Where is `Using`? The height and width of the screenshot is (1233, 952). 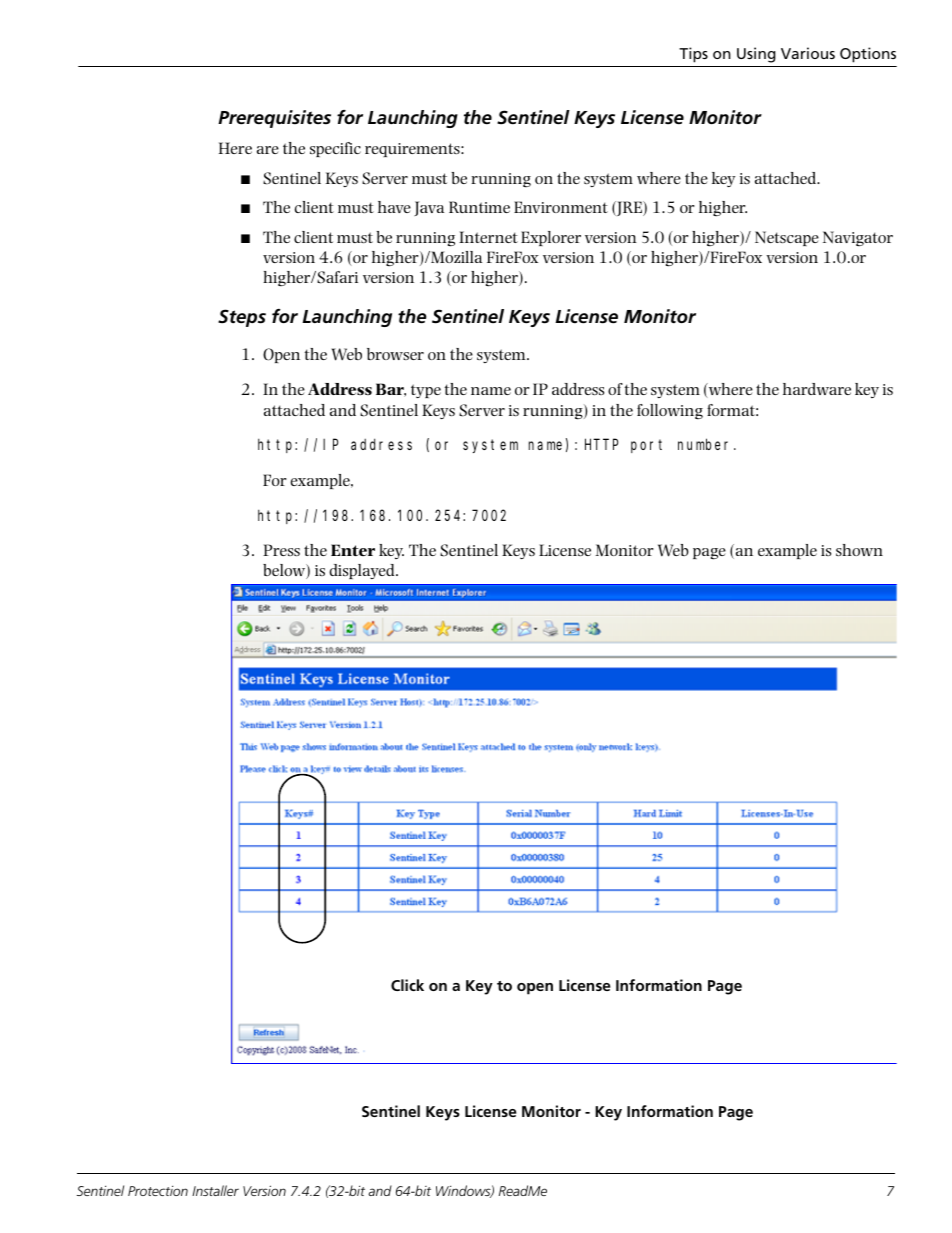 Using is located at coordinates (756, 55).
